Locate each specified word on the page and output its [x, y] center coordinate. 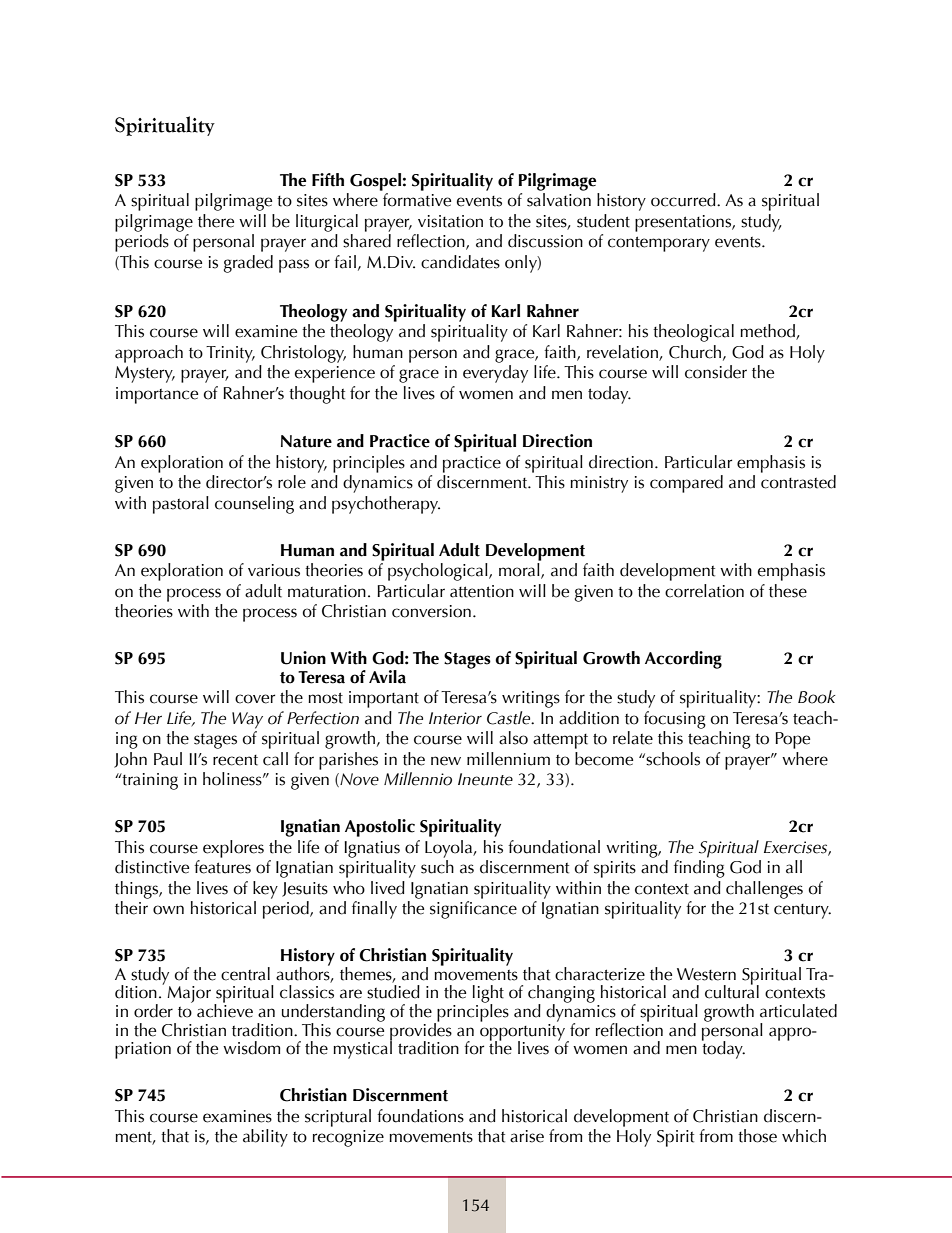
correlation [704, 591]
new [446, 761]
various [274, 570]
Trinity [230, 354]
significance [473, 910]
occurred [684, 200]
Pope [792, 740]
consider [716, 372]
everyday [495, 374]
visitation [450, 221]
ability [265, 1138]
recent [235, 760]
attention [482, 591]
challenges [764, 890]
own [168, 910]
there [216, 221]
